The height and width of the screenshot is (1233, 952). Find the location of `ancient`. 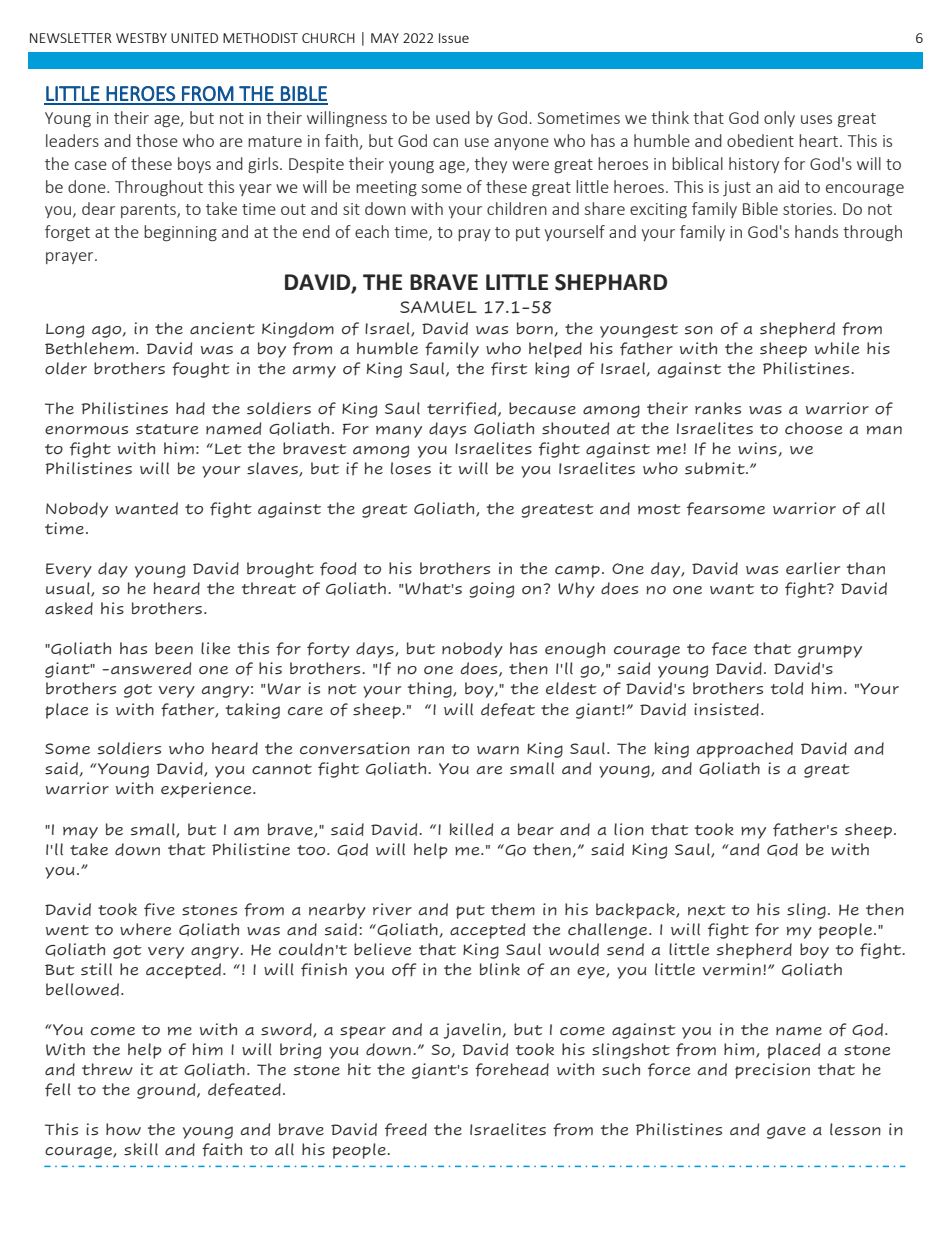

ancient is located at coordinates (222, 328).
